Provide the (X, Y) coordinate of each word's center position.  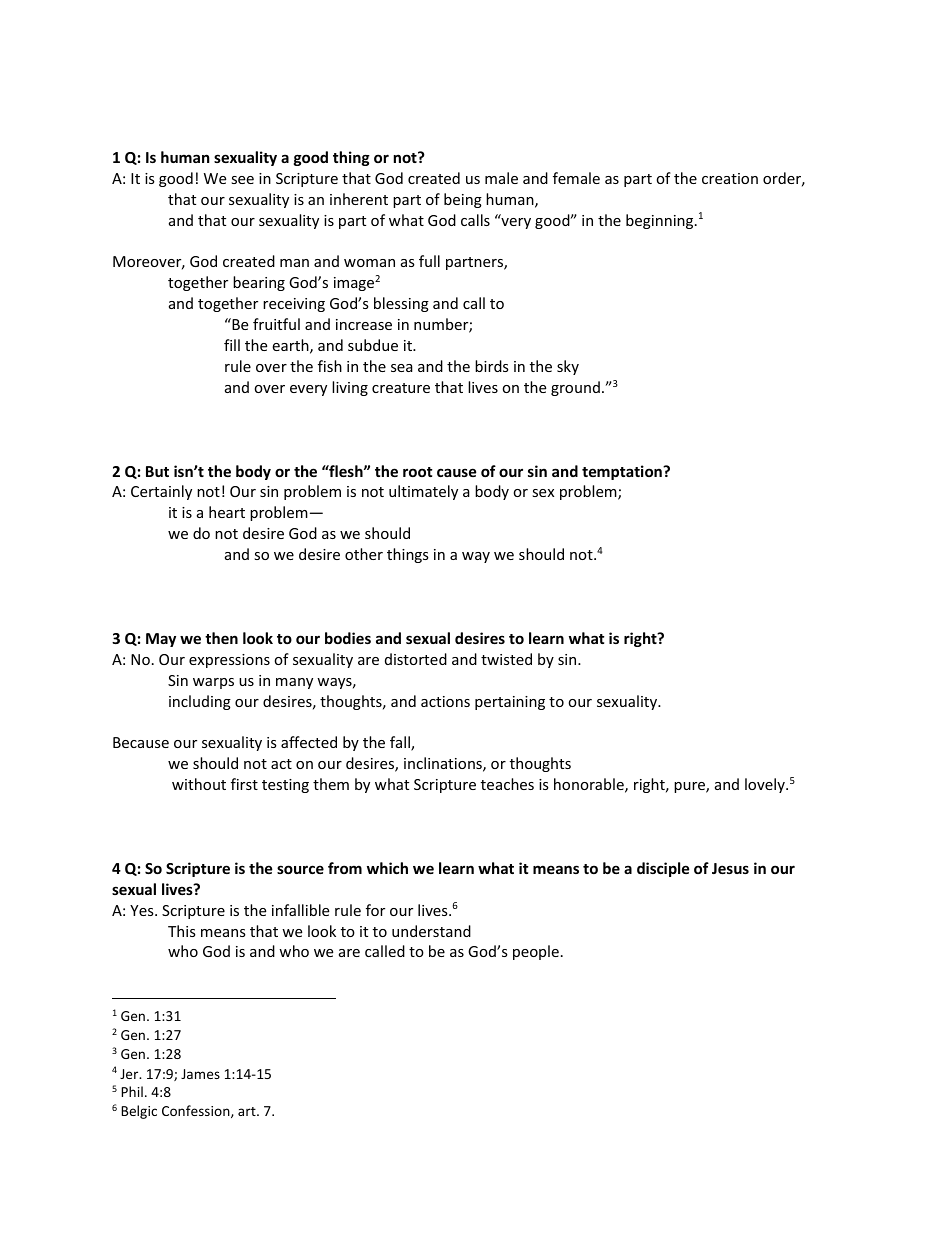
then (221, 638)
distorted (416, 659)
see (242, 180)
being (463, 200)
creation (730, 178)
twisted (506, 659)
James (200, 1074)
